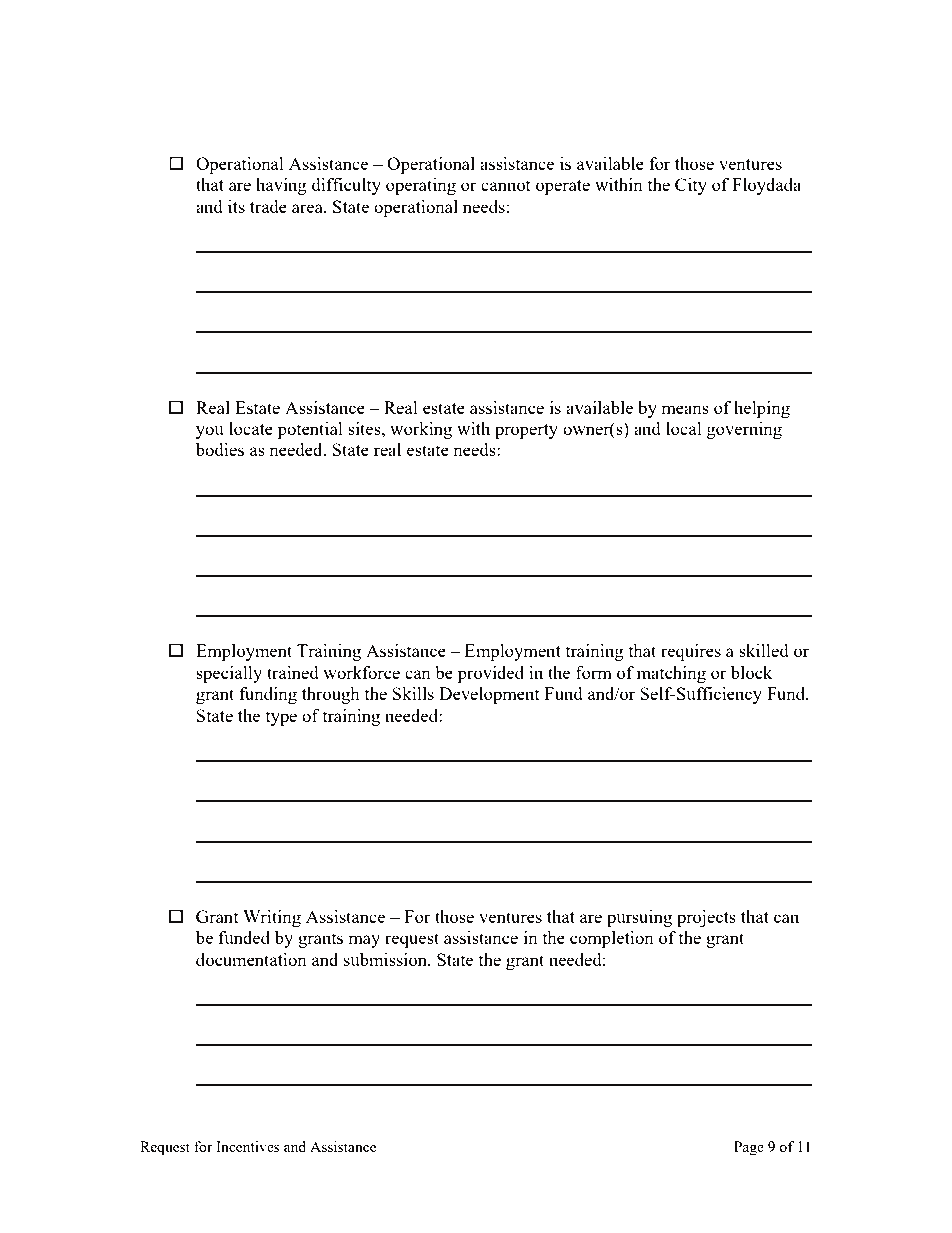 The width and height of the image is (952, 1233). What do you see at coordinates (248, 1146) in the image?
I see `Incentives` at bounding box center [248, 1146].
